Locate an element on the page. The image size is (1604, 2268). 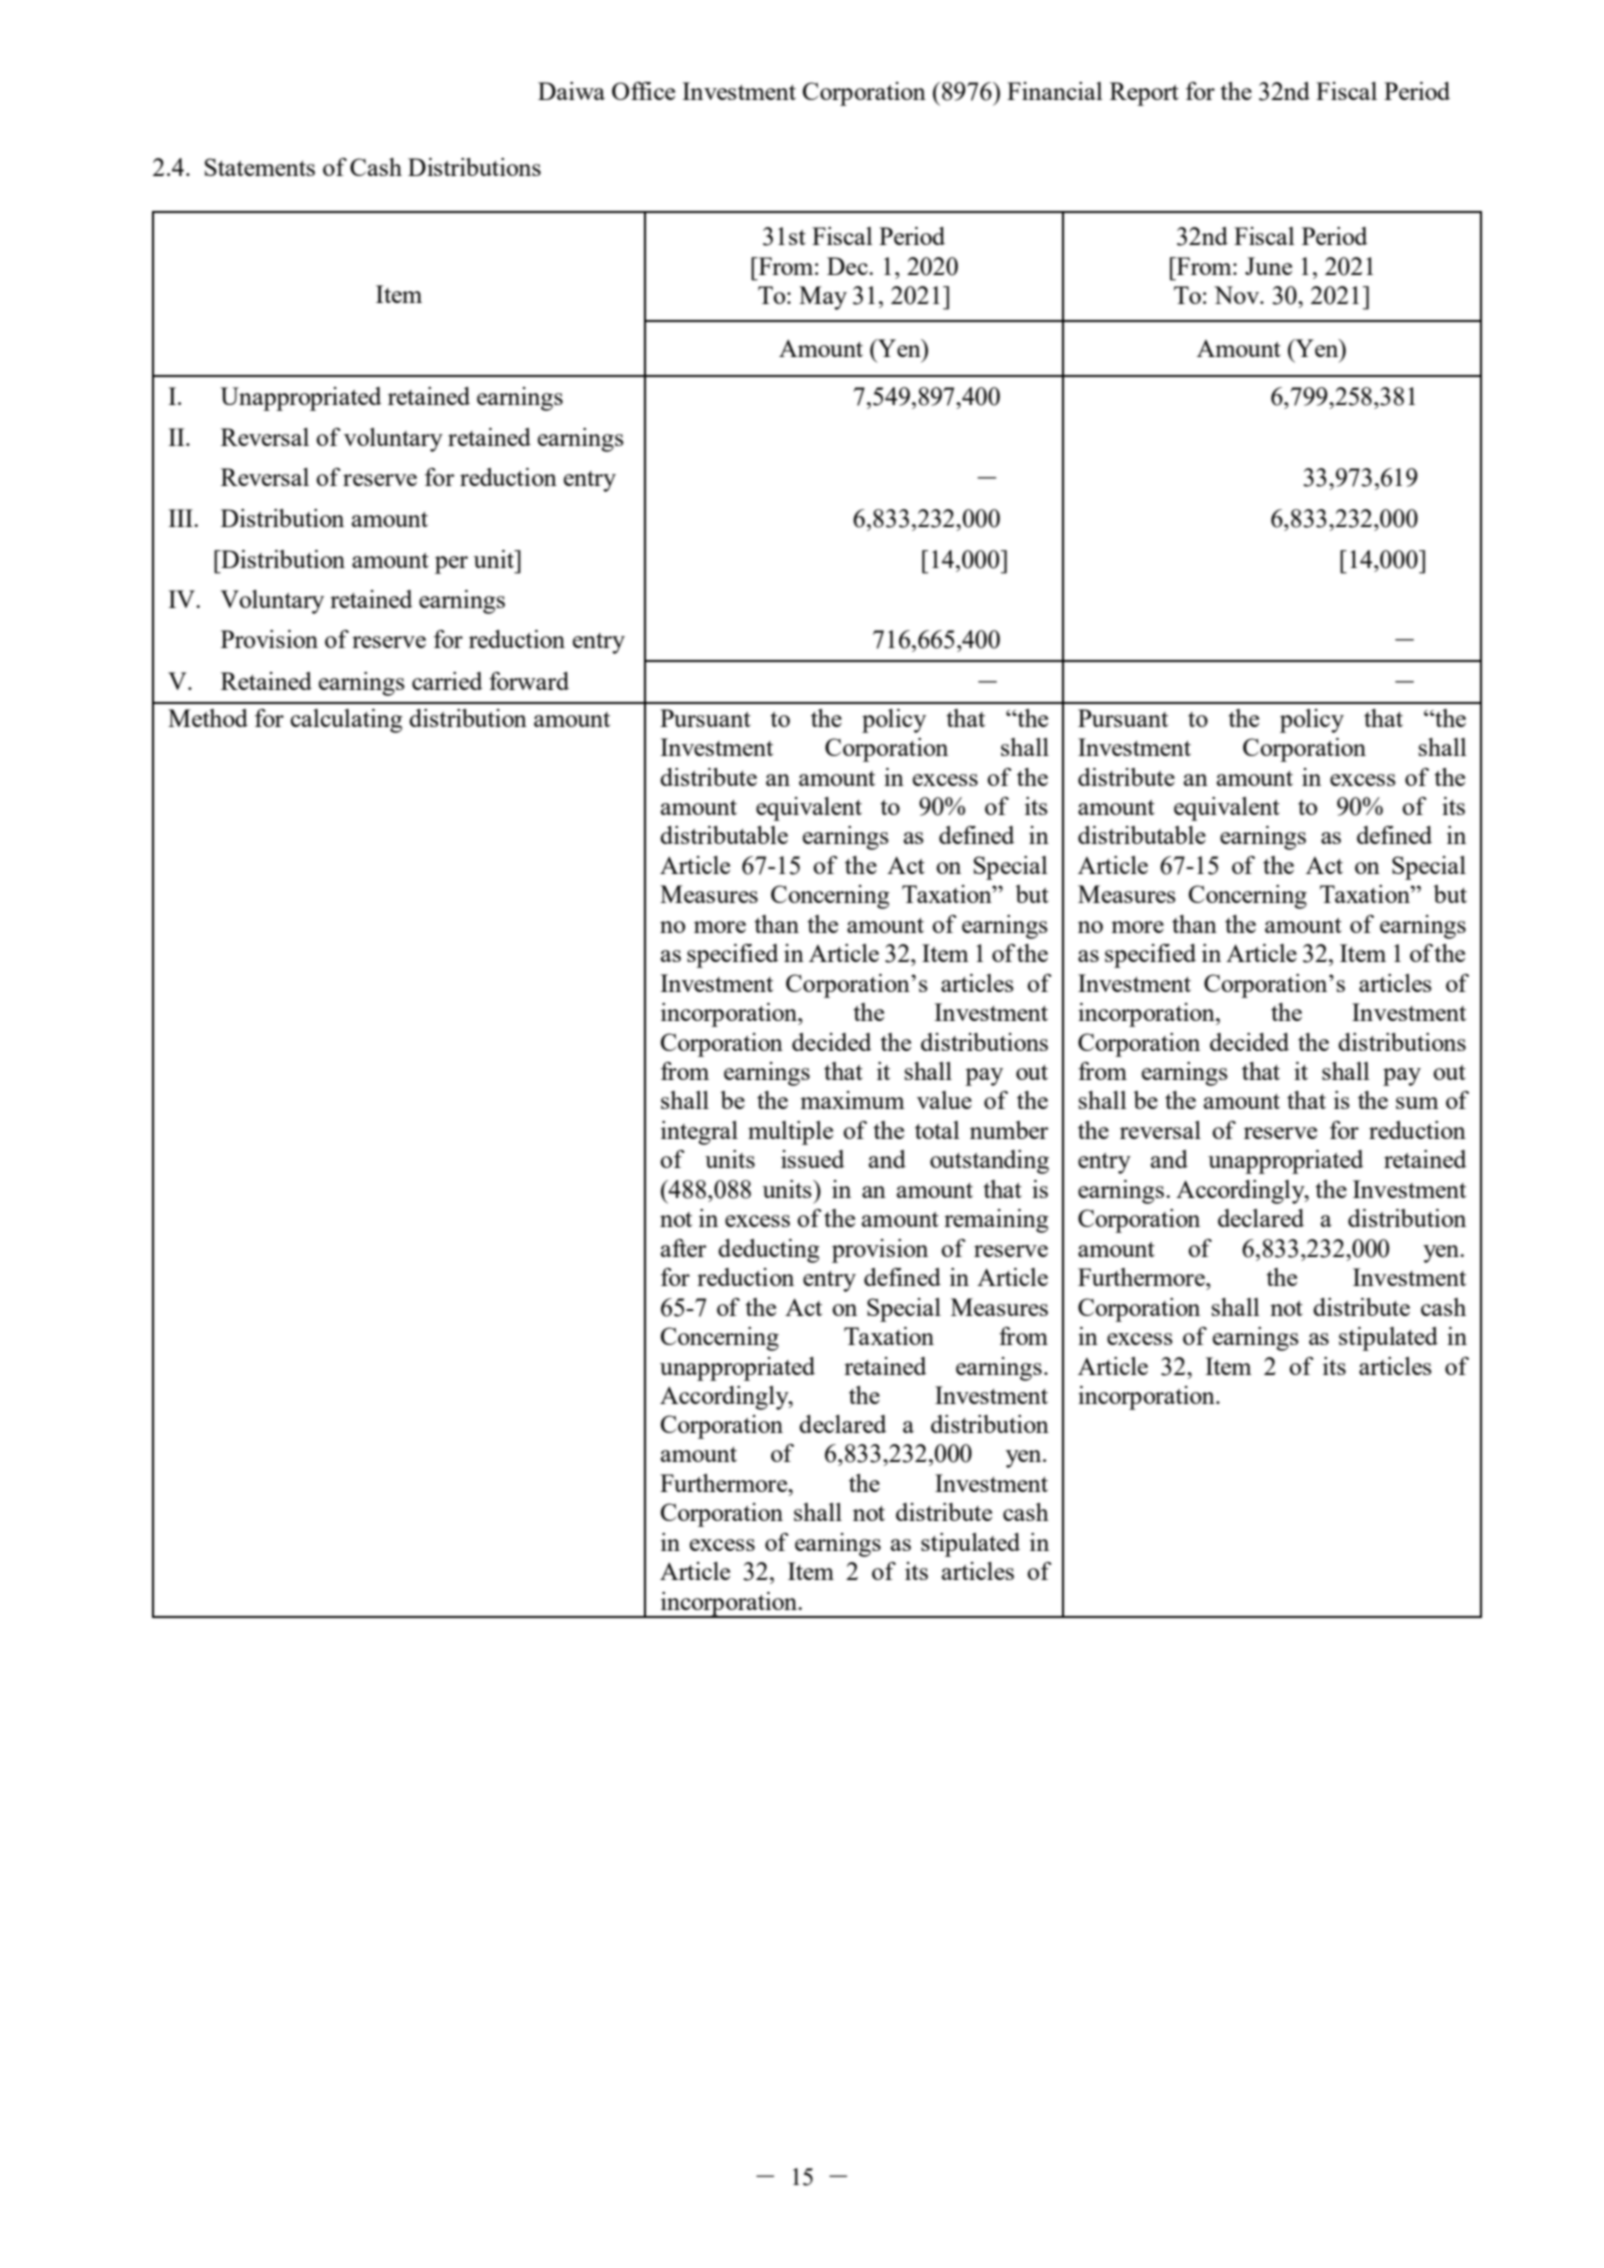
Office is located at coordinates (643, 91).
